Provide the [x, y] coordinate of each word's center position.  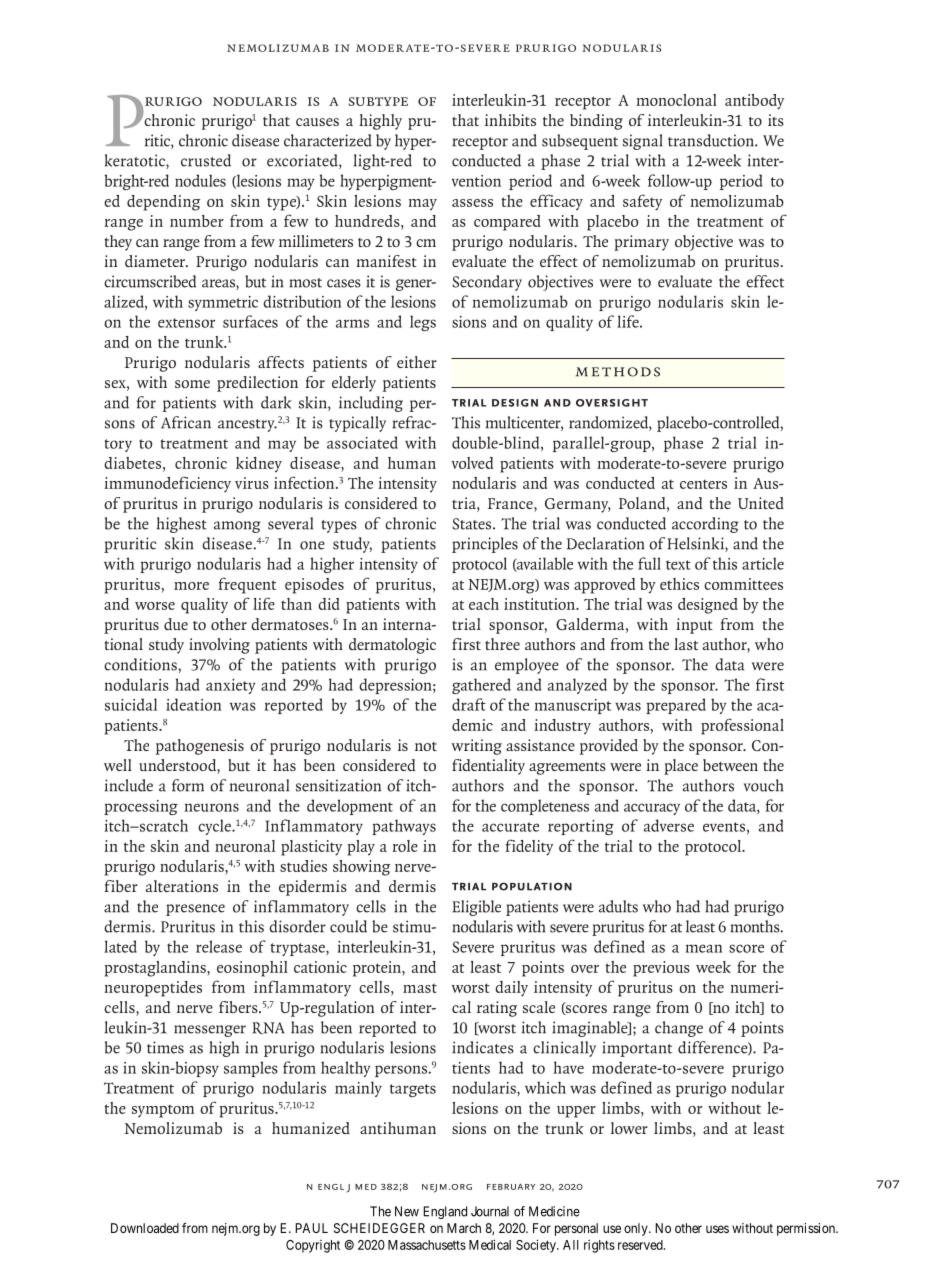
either [417, 362]
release [219, 946]
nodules [200, 180]
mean [704, 948]
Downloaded [145, 1228]
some [192, 384]
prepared [676, 706]
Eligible [476, 908]
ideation [193, 704]
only [637, 1229]
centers [703, 484]
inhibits [510, 120]
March [464, 1228]
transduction [712, 140]
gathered [481, 686]
